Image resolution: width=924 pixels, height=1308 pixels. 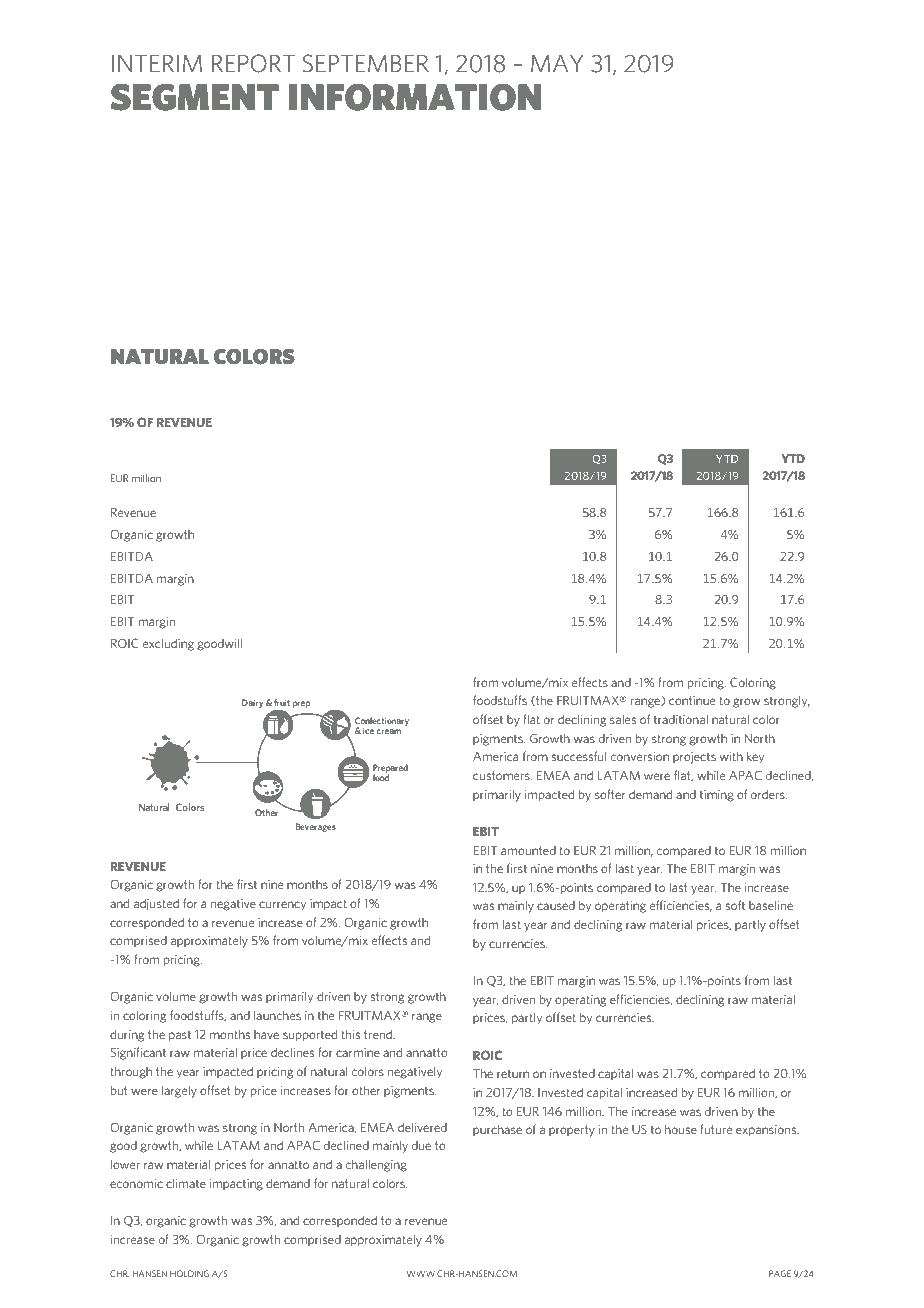 What do you see at coordinates (382, 722) in the screenshot?
I see `Confectionary` at bounding box center [382, 722].
